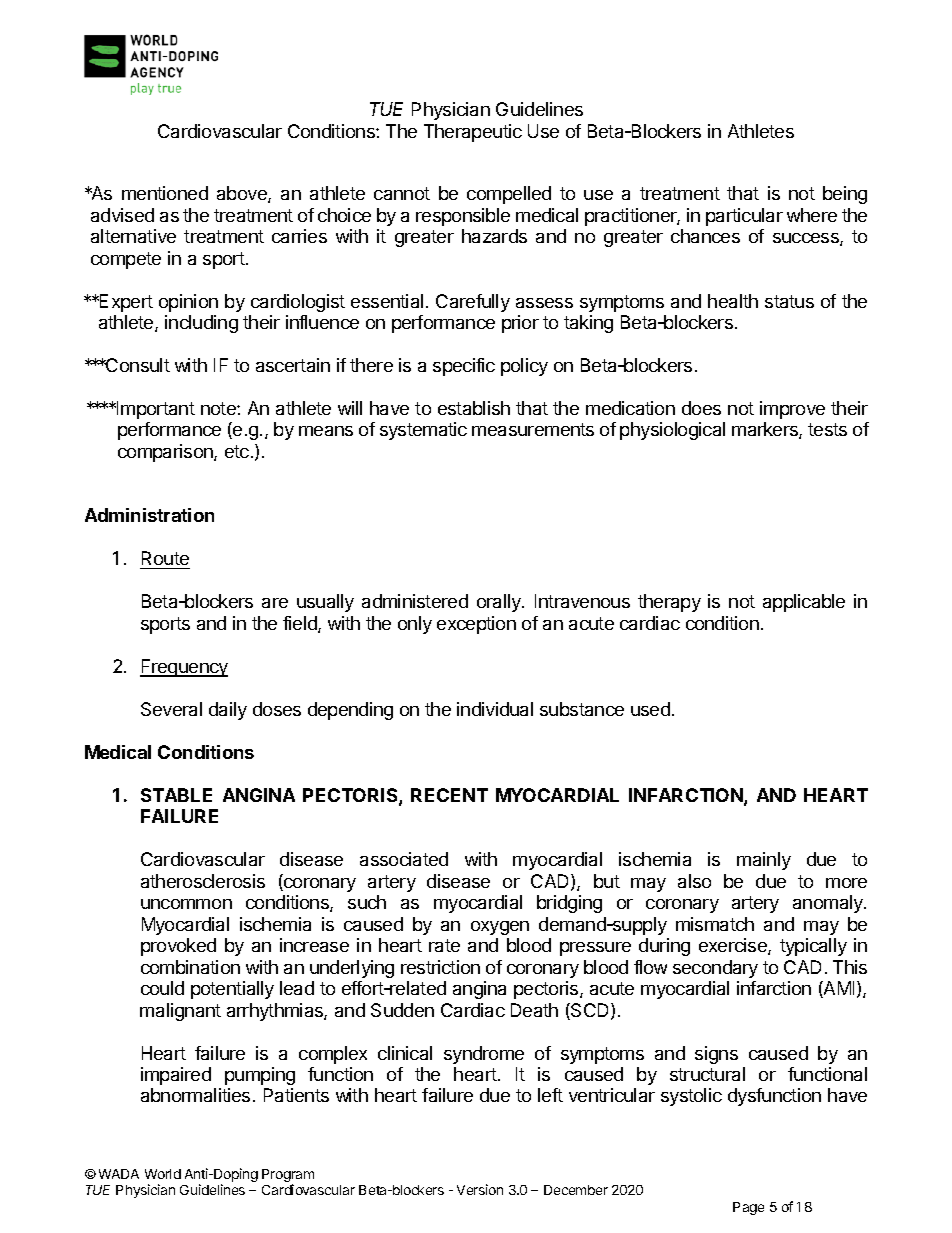 The width and height of the document is (952, 1233). Describe the element at coordinates (473, 133) in the document. I see `Therapeutic` at that location.
